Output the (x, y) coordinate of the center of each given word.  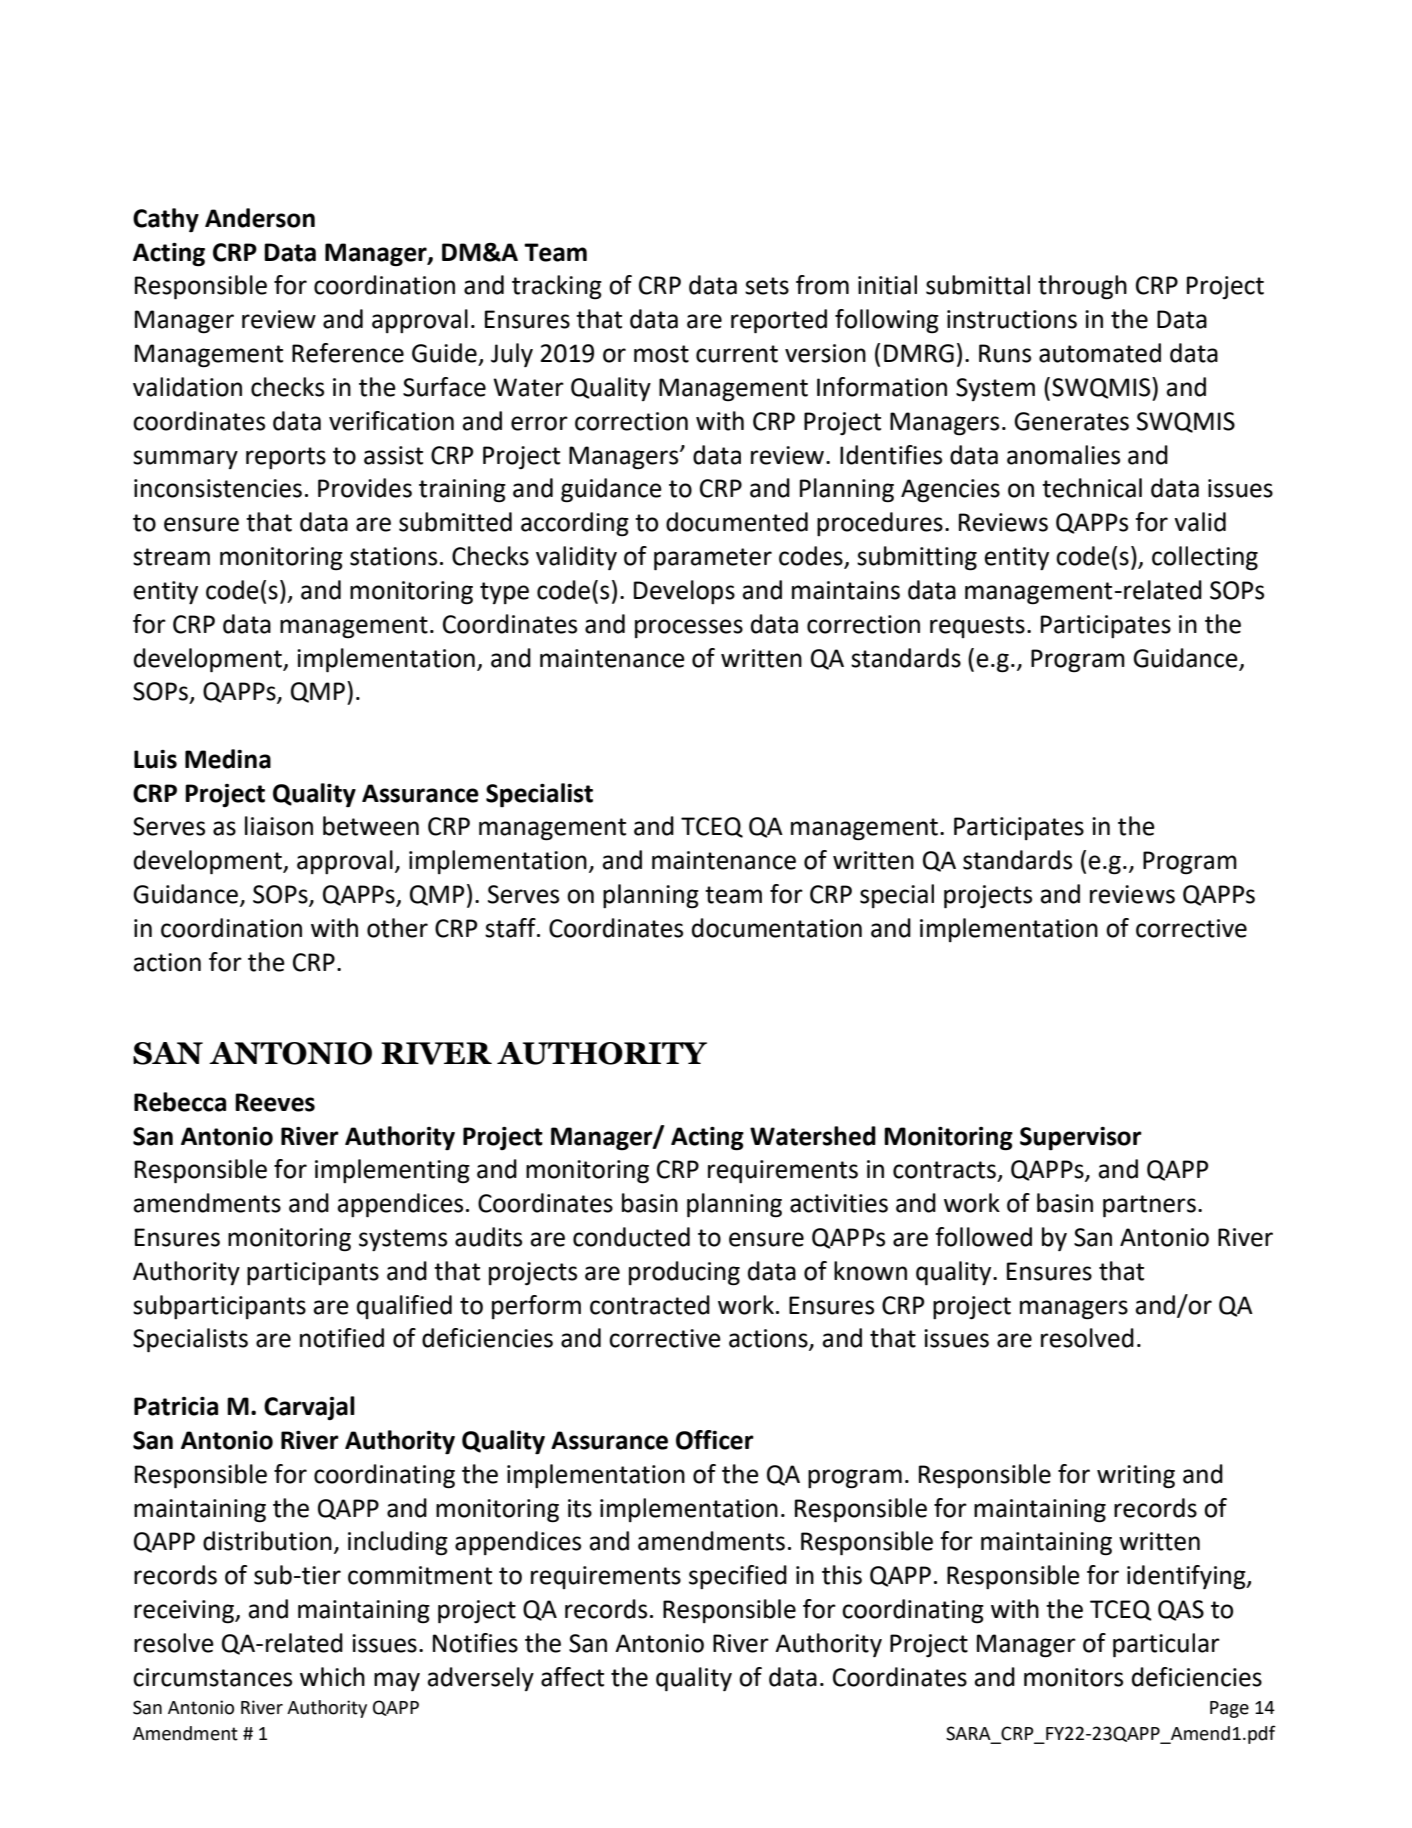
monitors (1073, 1677)
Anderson (260, 218)
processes (689, 628)
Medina (228, 759)
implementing (392, 1171)
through (1082, 287)
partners (1149, 1206)
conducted (631, 1237)
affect (572, 1677)
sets (767, 286)
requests (977, 627)
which (332, 1677)
